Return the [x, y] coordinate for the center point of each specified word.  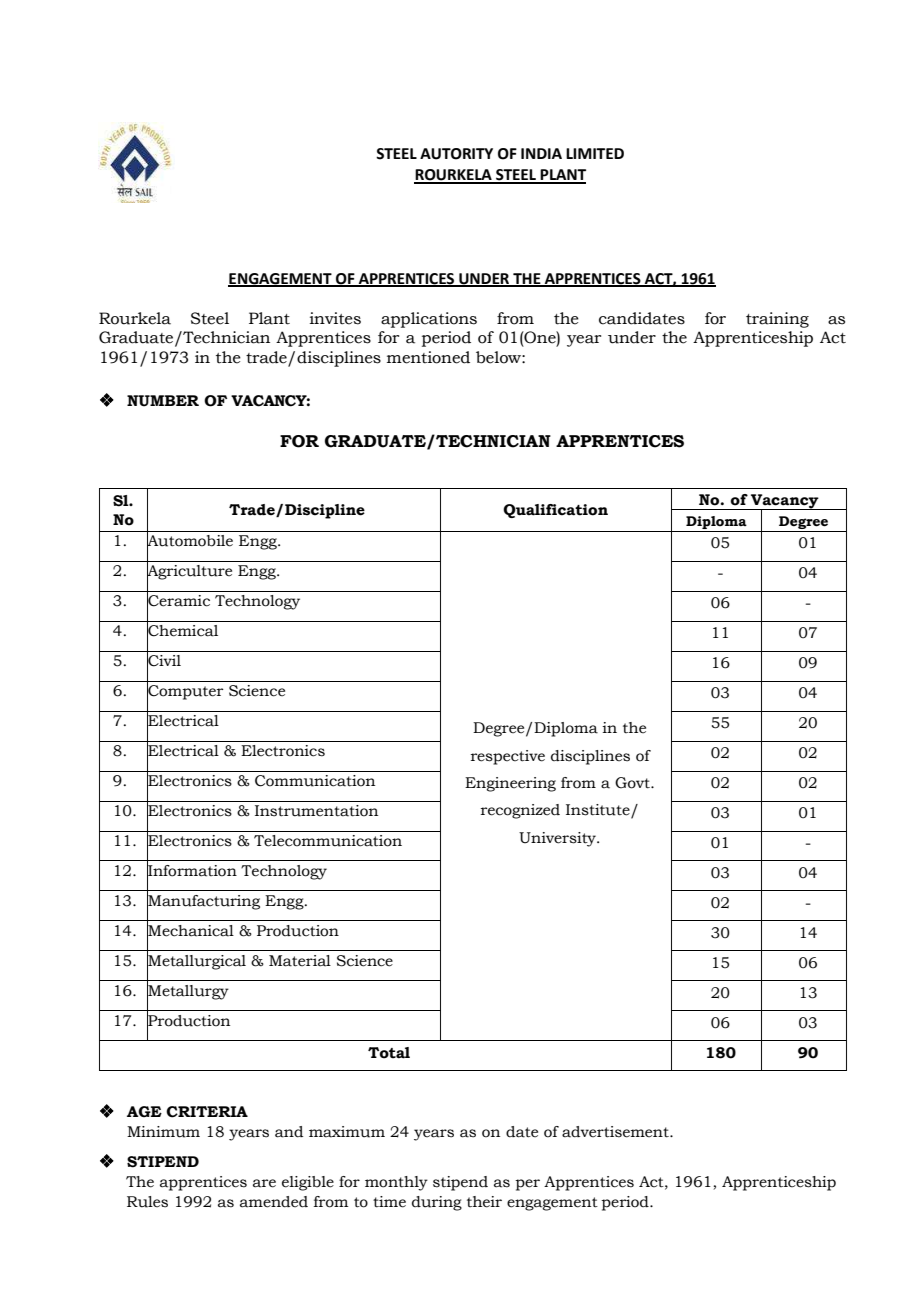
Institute [599, 811]
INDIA [541, 153]
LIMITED [595, 153]
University [559, 839]
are [264, 1183]
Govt [633, 783]
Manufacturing [203, 902]
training [777, 320]
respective [508, 757]
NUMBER [163, 401]
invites [335, 318]
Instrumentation [316, 811]
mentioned [428, 357]
